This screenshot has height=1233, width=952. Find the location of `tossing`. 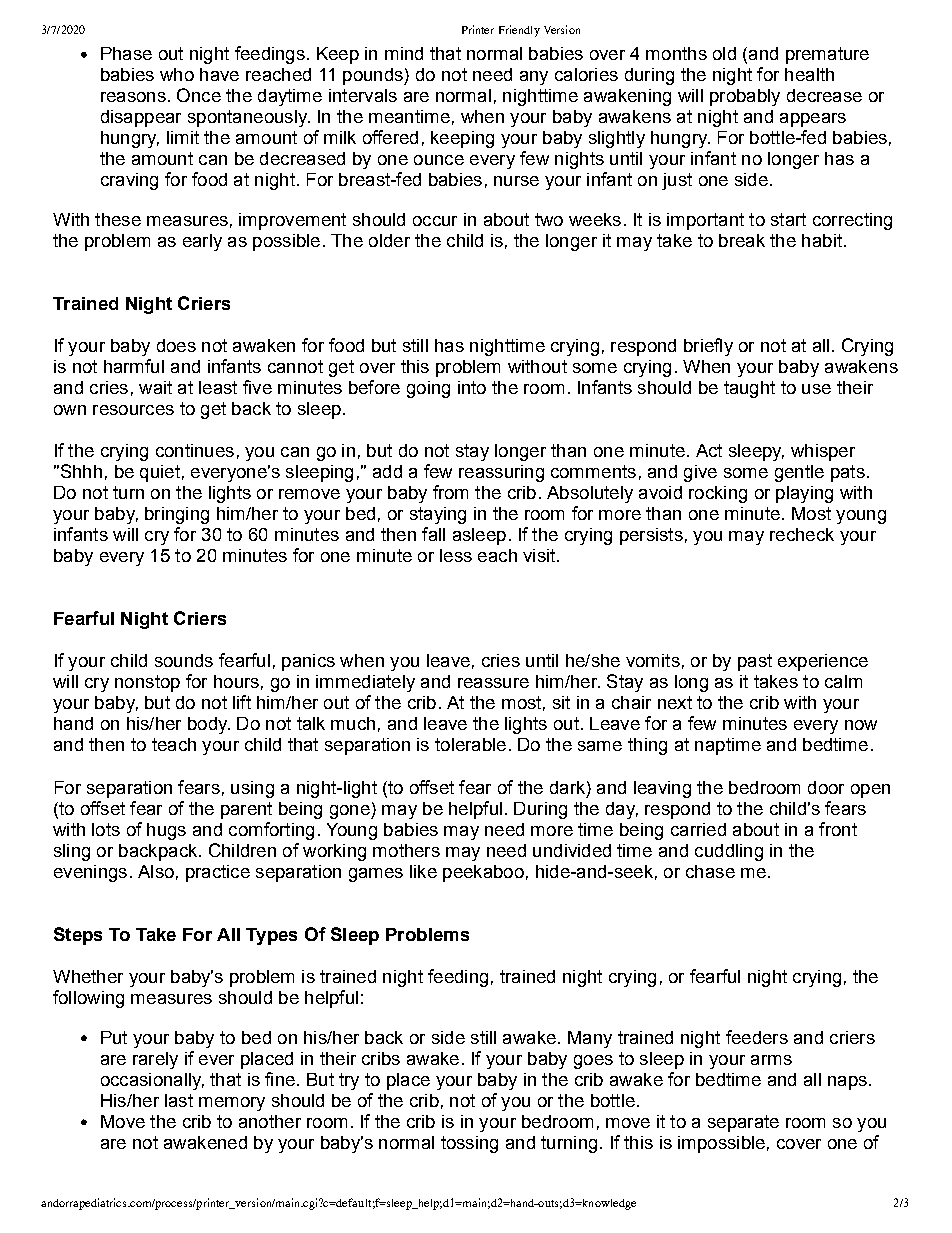

tossing is located at coordinates (469, 1144).
